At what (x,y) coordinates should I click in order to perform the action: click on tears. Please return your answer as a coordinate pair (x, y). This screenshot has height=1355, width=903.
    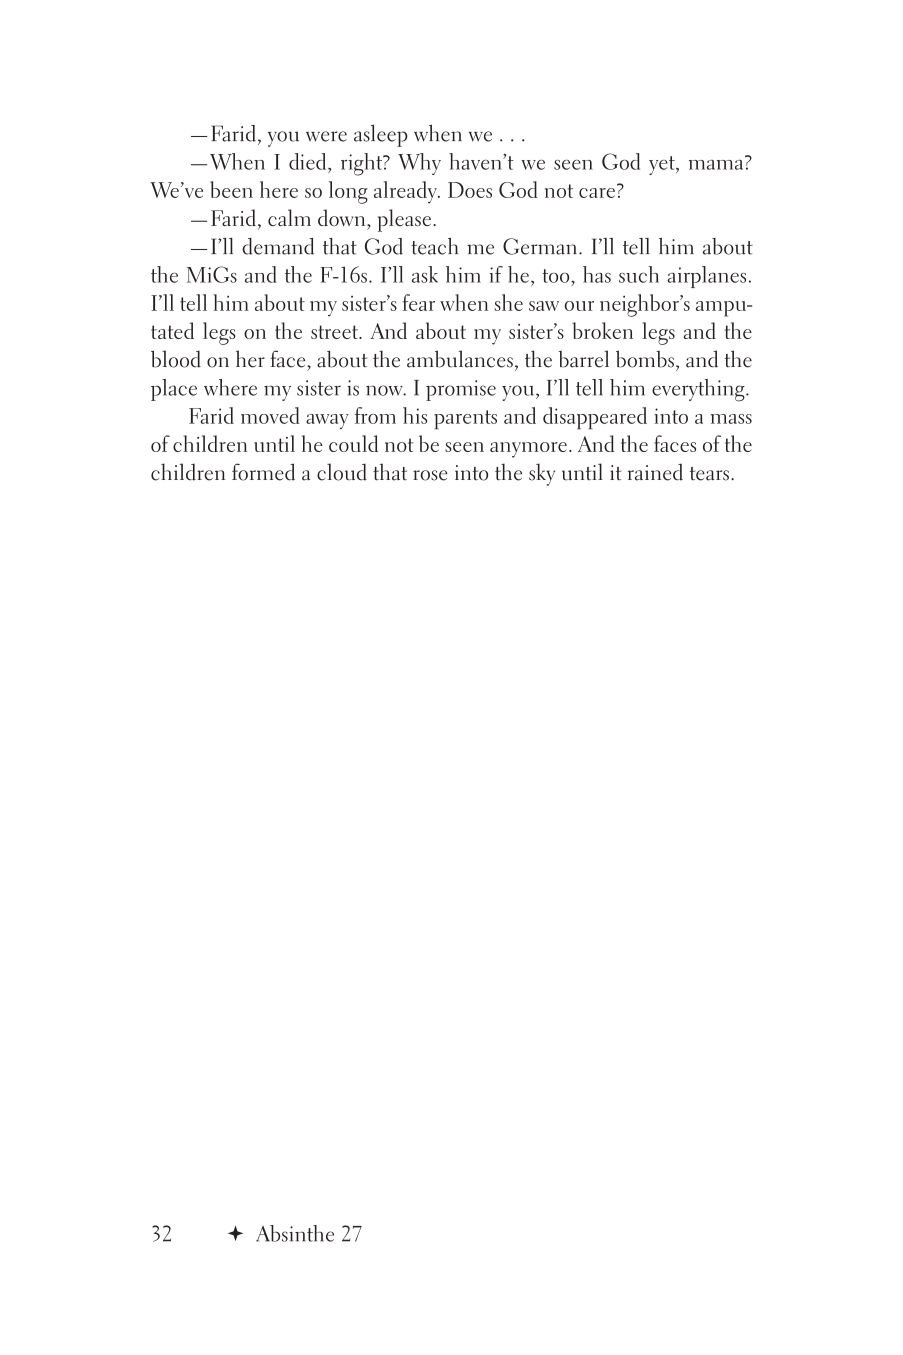
    Looking at the image, I should click on (709, 474).
